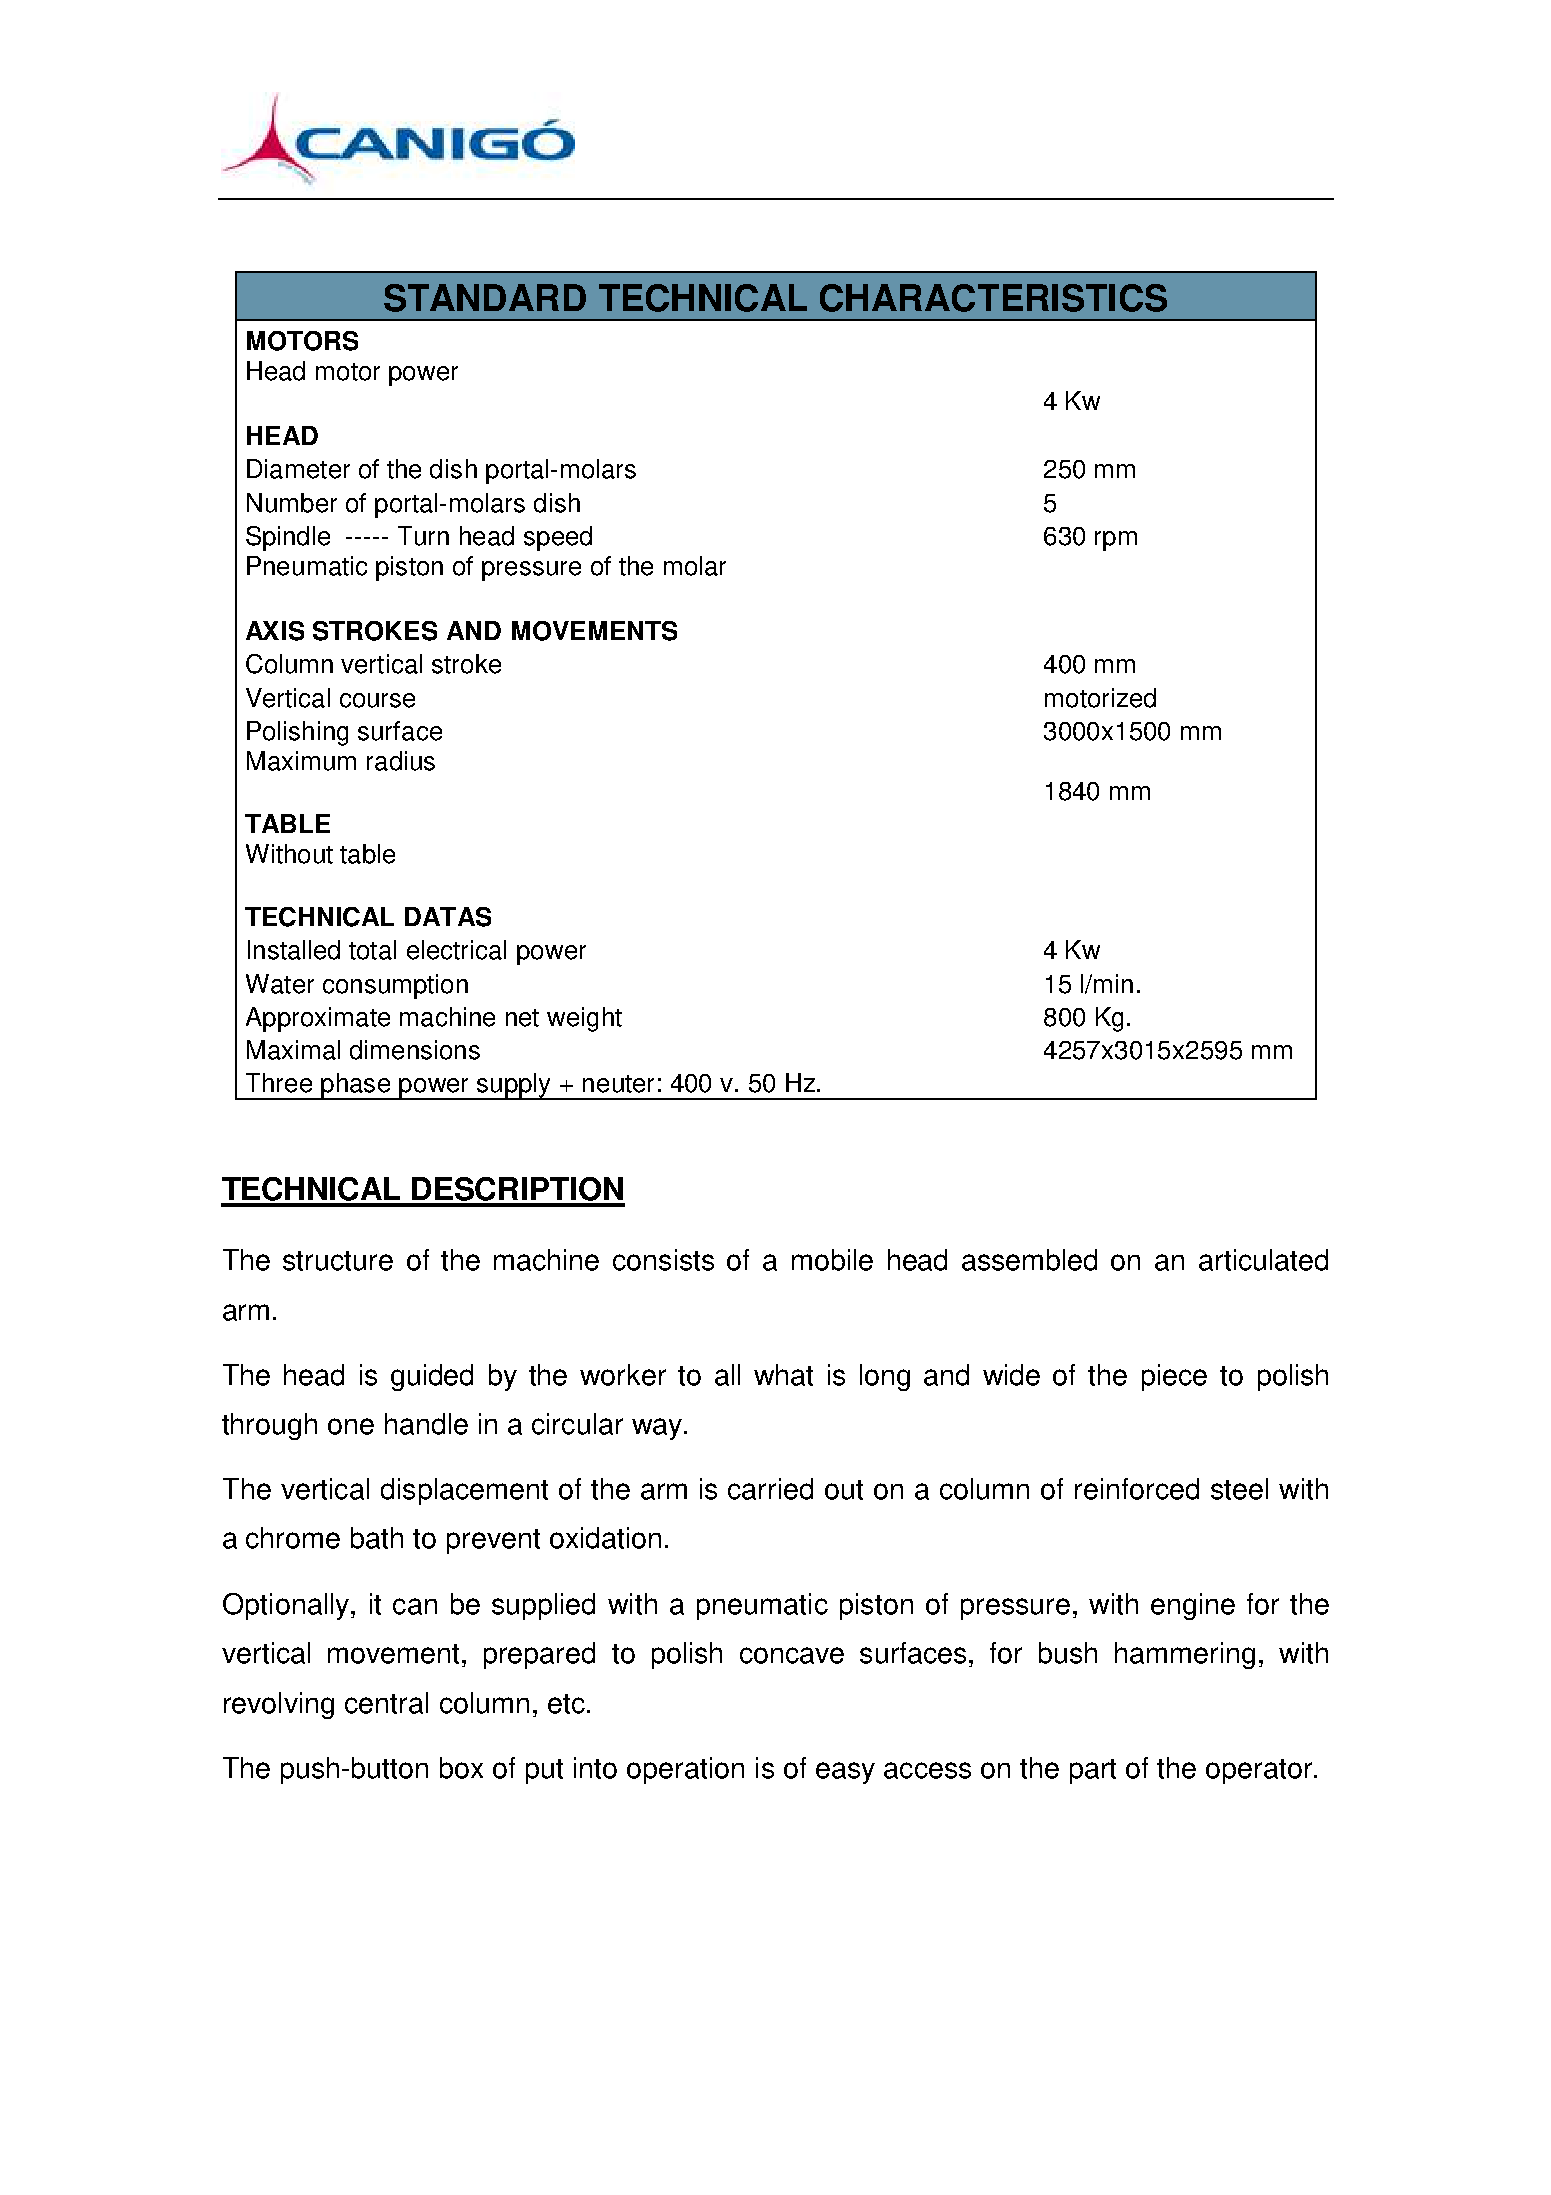 This page has height=2195, width=1551. Describe the element at coordinates (1116, 541) in the page. I see `rpm` at that location.
